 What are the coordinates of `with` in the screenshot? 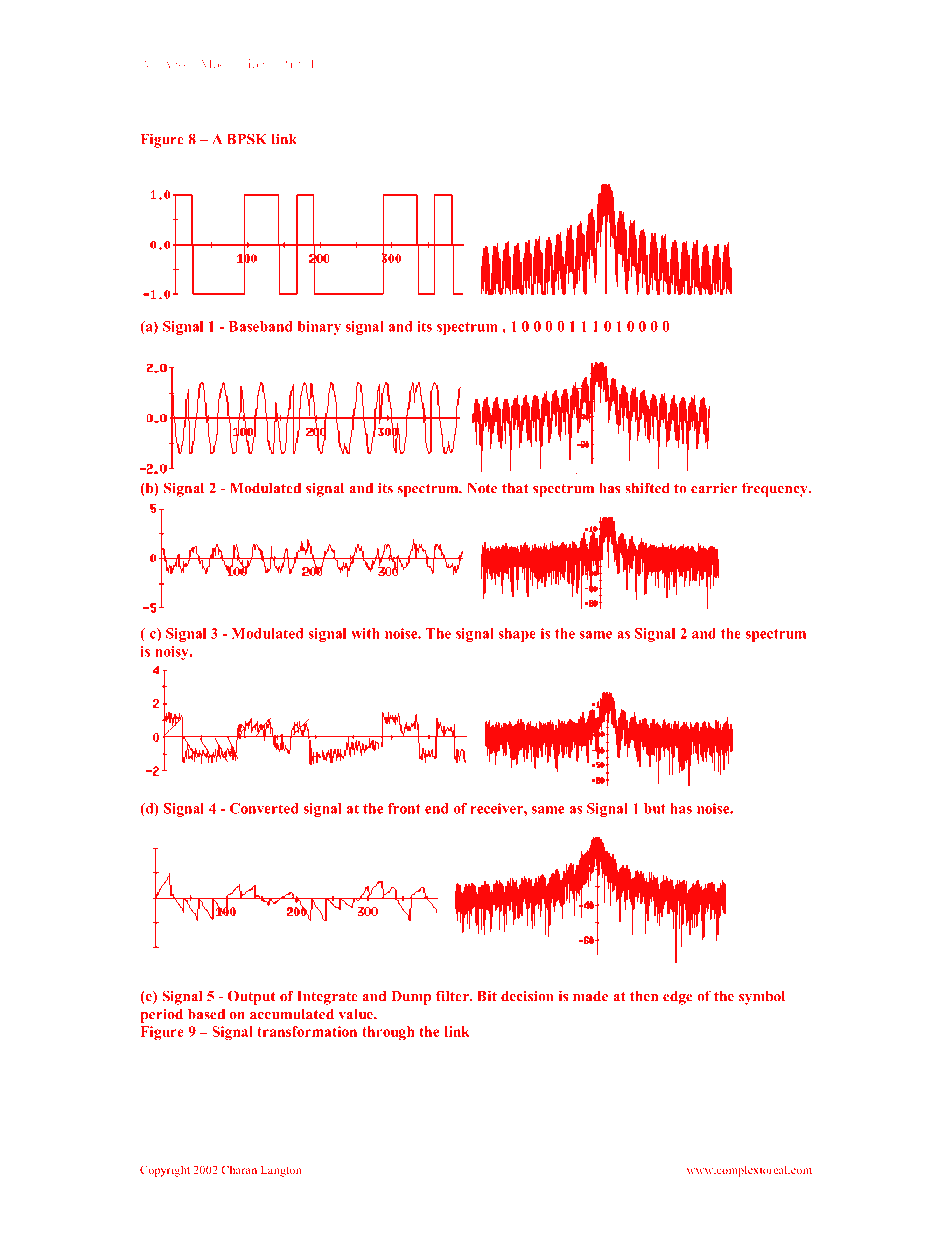 It's located at (365, 633).
